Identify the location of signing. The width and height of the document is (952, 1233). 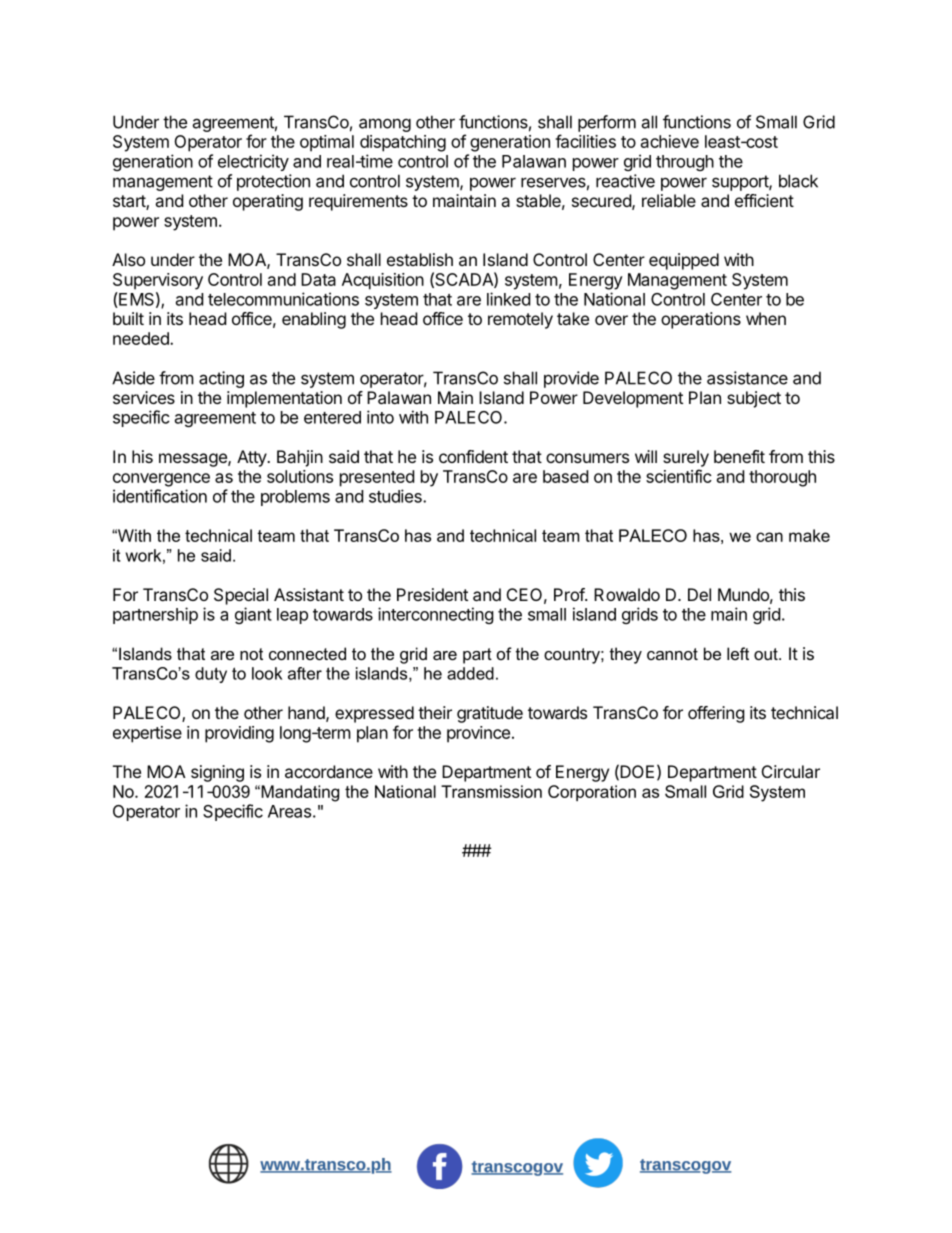
(217, 773).
